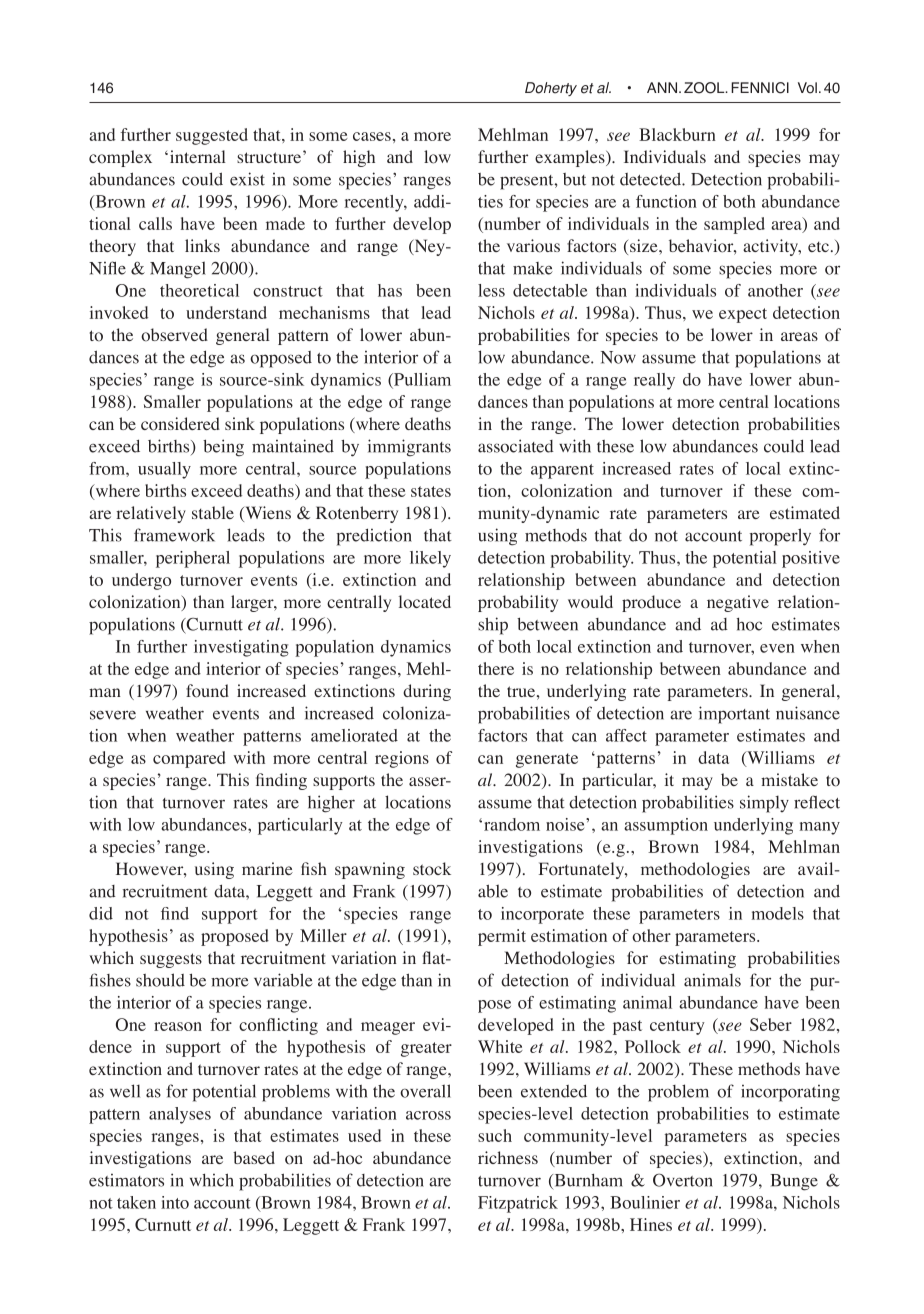 This screenshot has height=1314, width=924. What do you see at coordinates (175, 1202) in the screenshot?
I see `into` at bounding box center [175, 1202].
